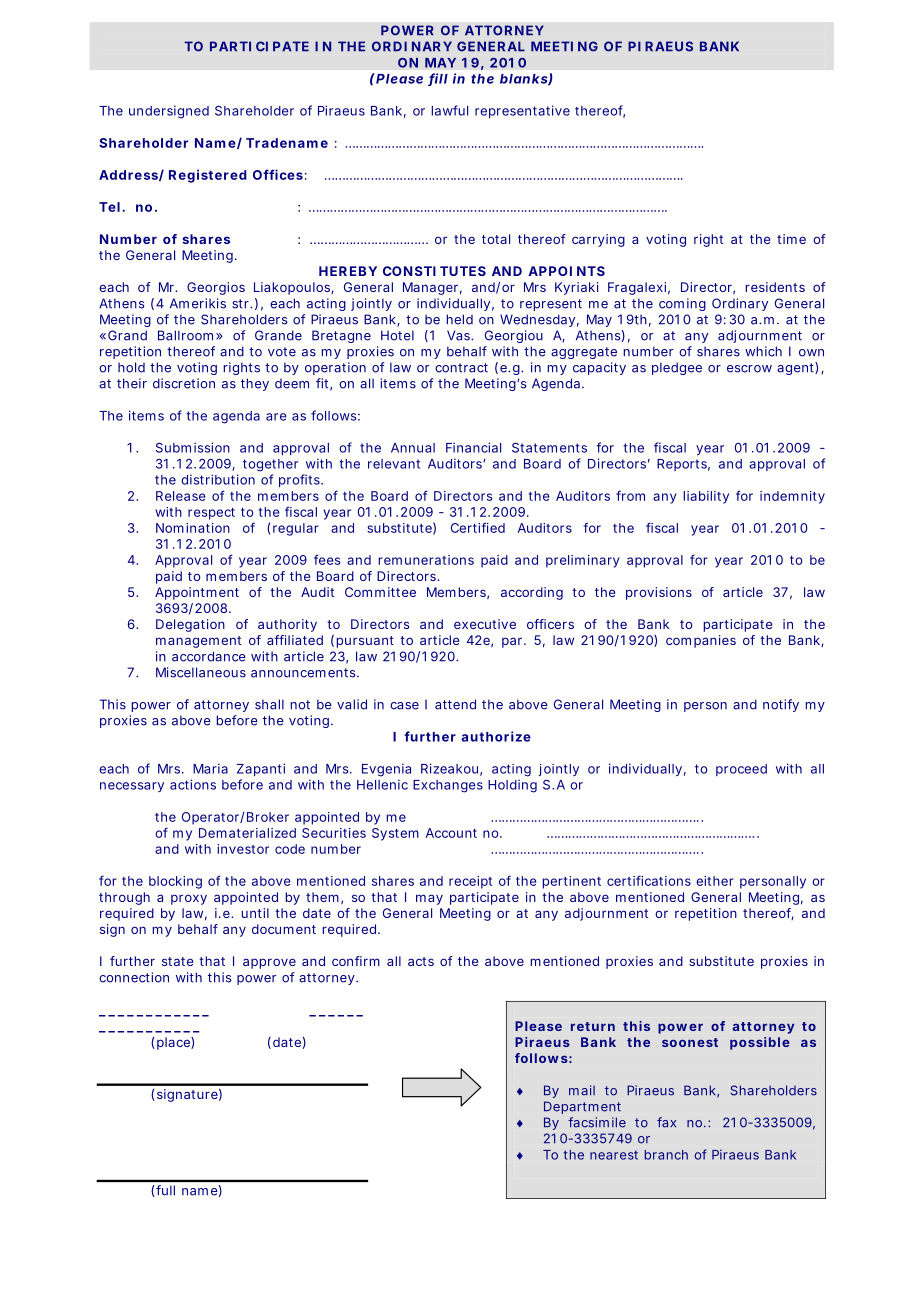 The width and height of the page is (924, 1308). Describe the element at coordinates (485, 624) in the page. I see `executive` at that location.
